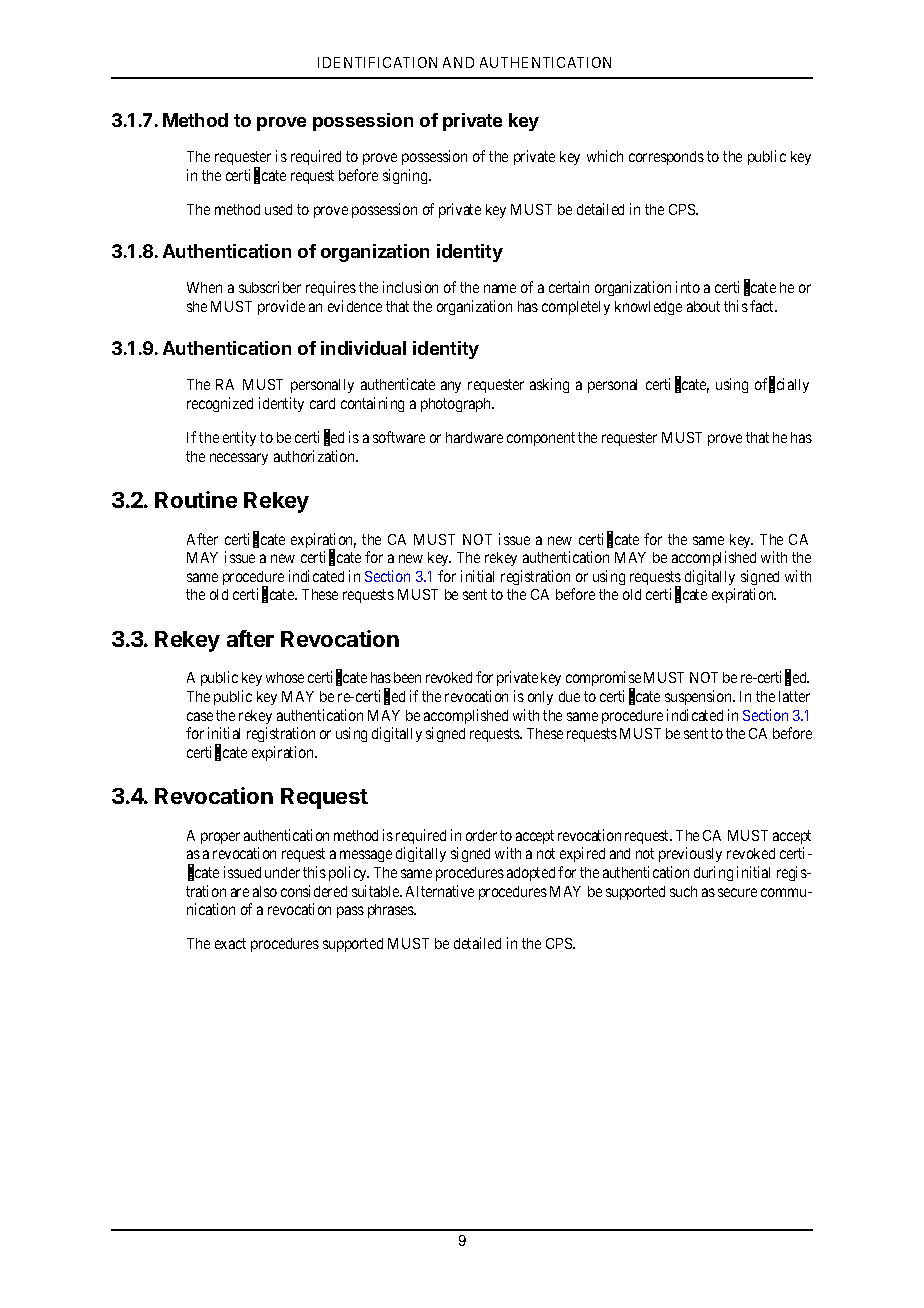  What do you see at coordinates (239, 459) in the screenshot?
I see `necessary` at bounding box center [239, 459].
